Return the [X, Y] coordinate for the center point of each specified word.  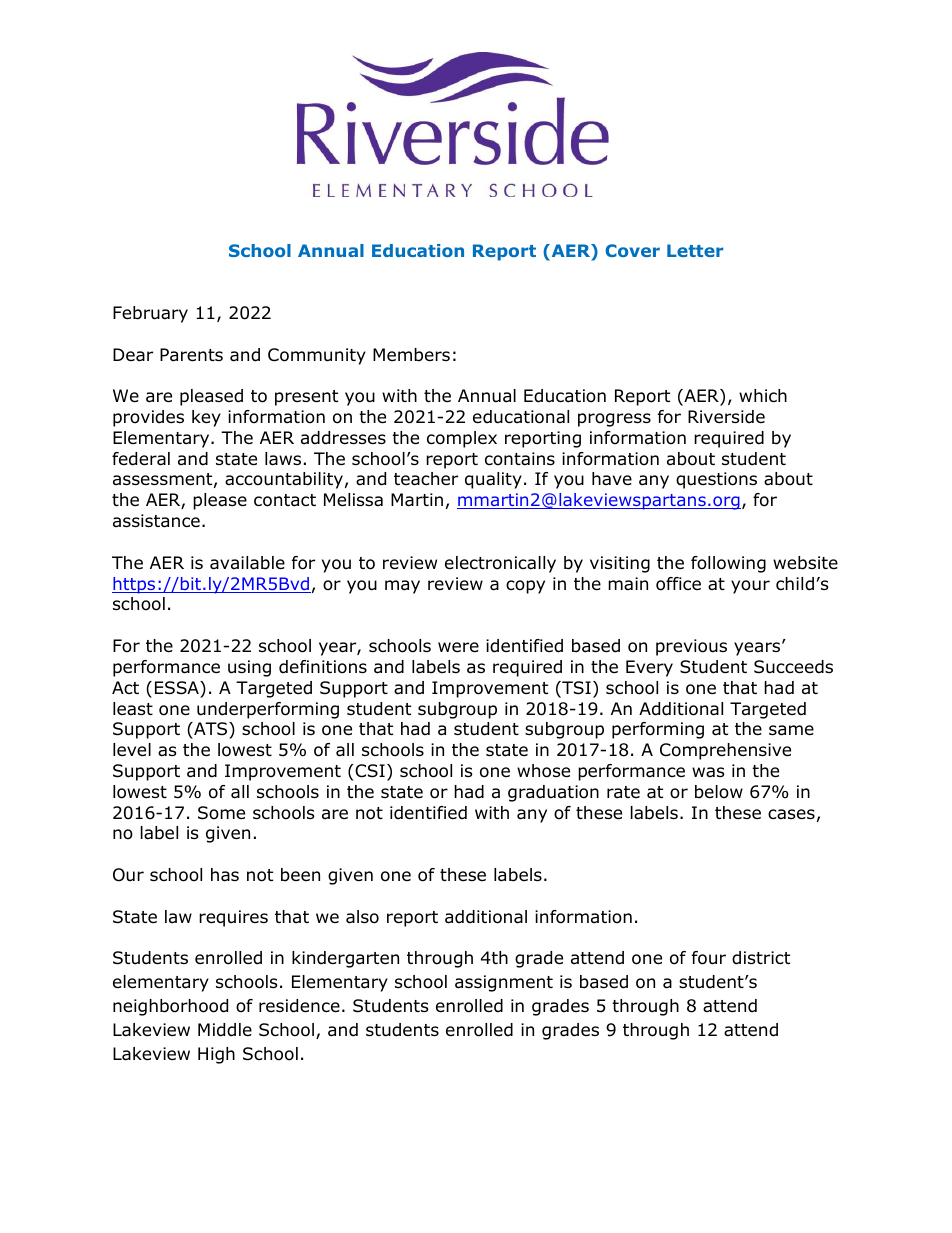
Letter [695, 250]
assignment [504, 983]
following [728, 564]
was [708, 772]
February [150, 314]
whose [543, 771]
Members [411, 355]
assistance [156, 521]
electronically [500, 564]
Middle [225, 1030]
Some [221, 813]
